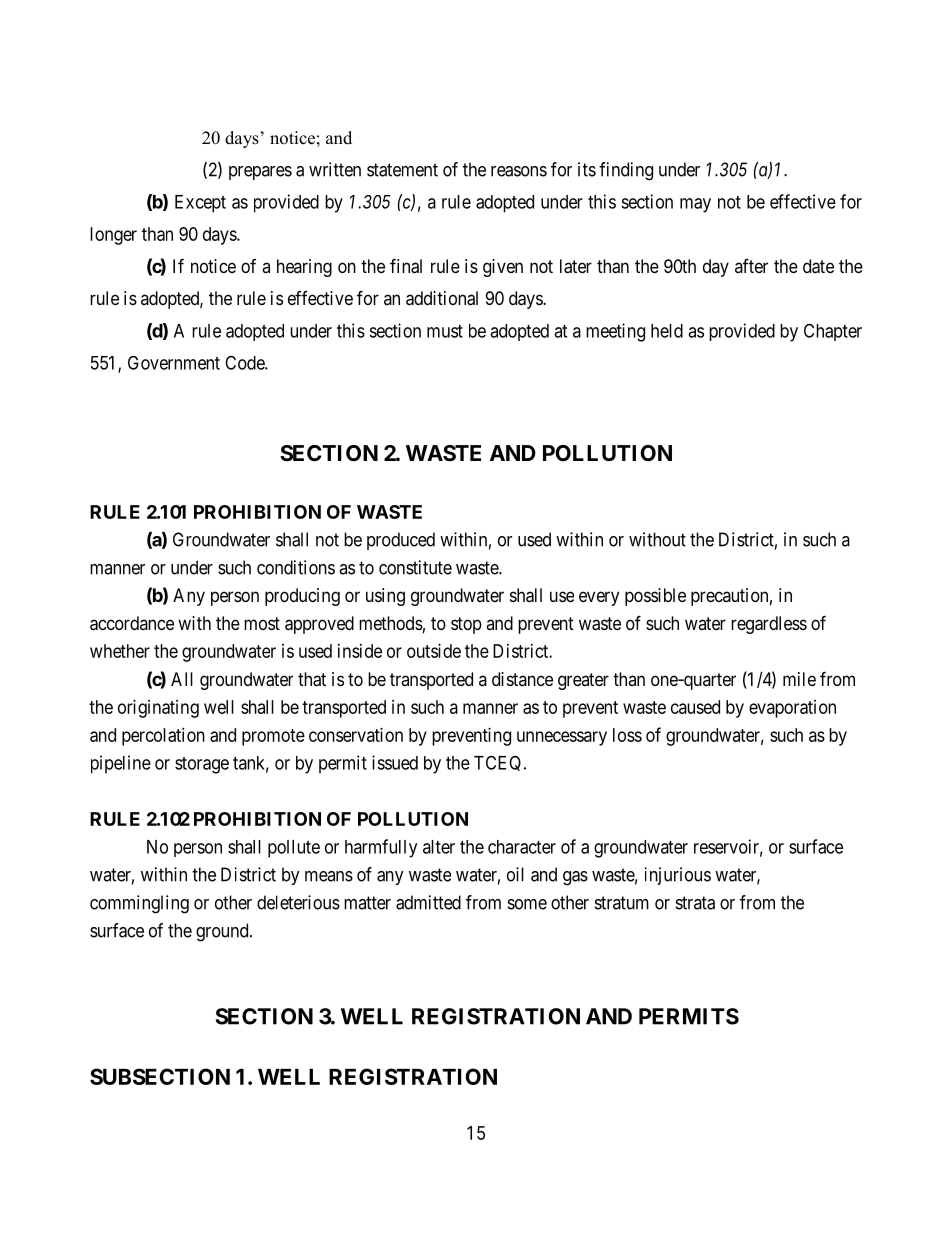 The height and width of the screenshot is (1233, 952). I want to click on must, so click(445, 331).
